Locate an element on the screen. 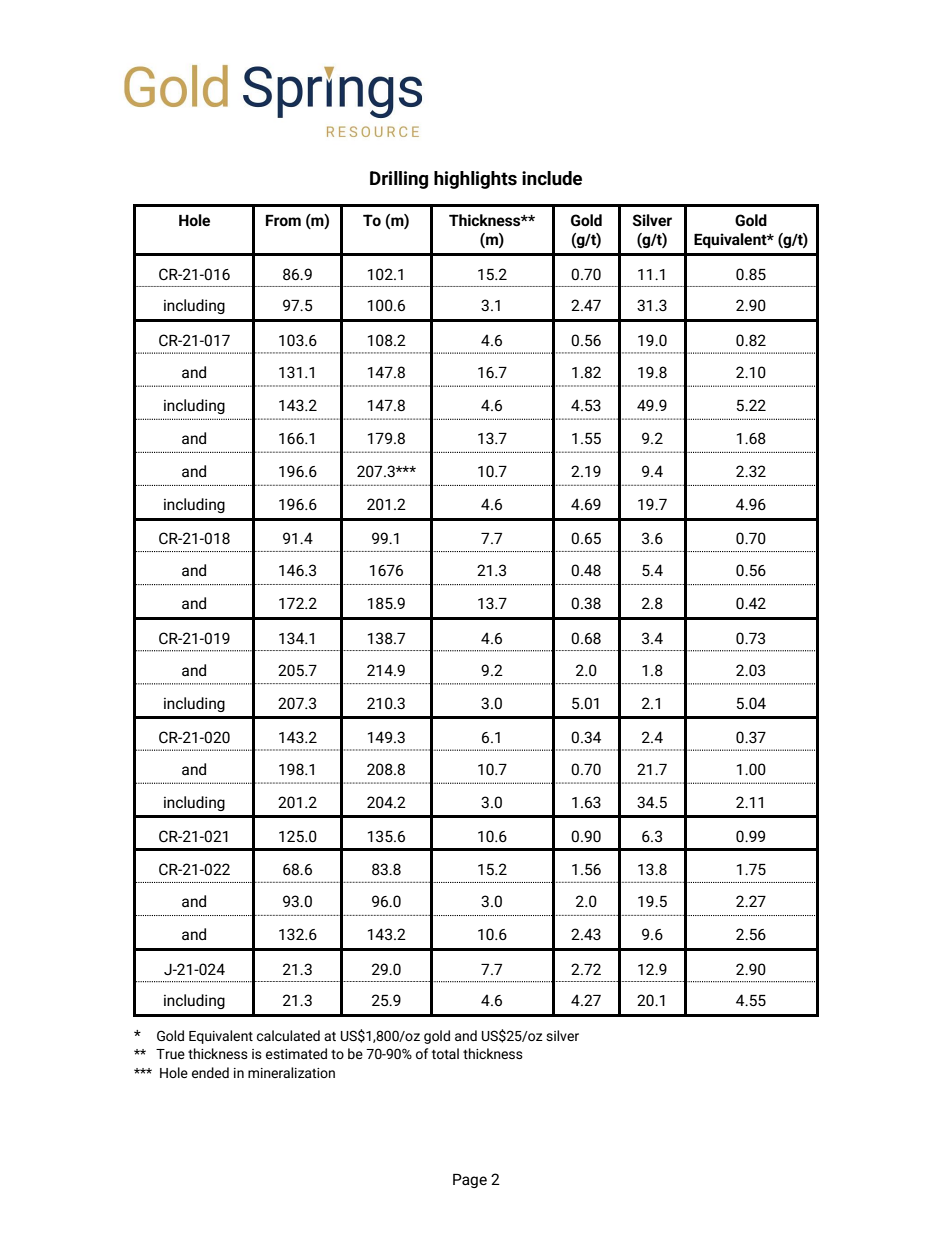 The image size is (952, 1233). Drilling is located at coordinates (399, 180).
